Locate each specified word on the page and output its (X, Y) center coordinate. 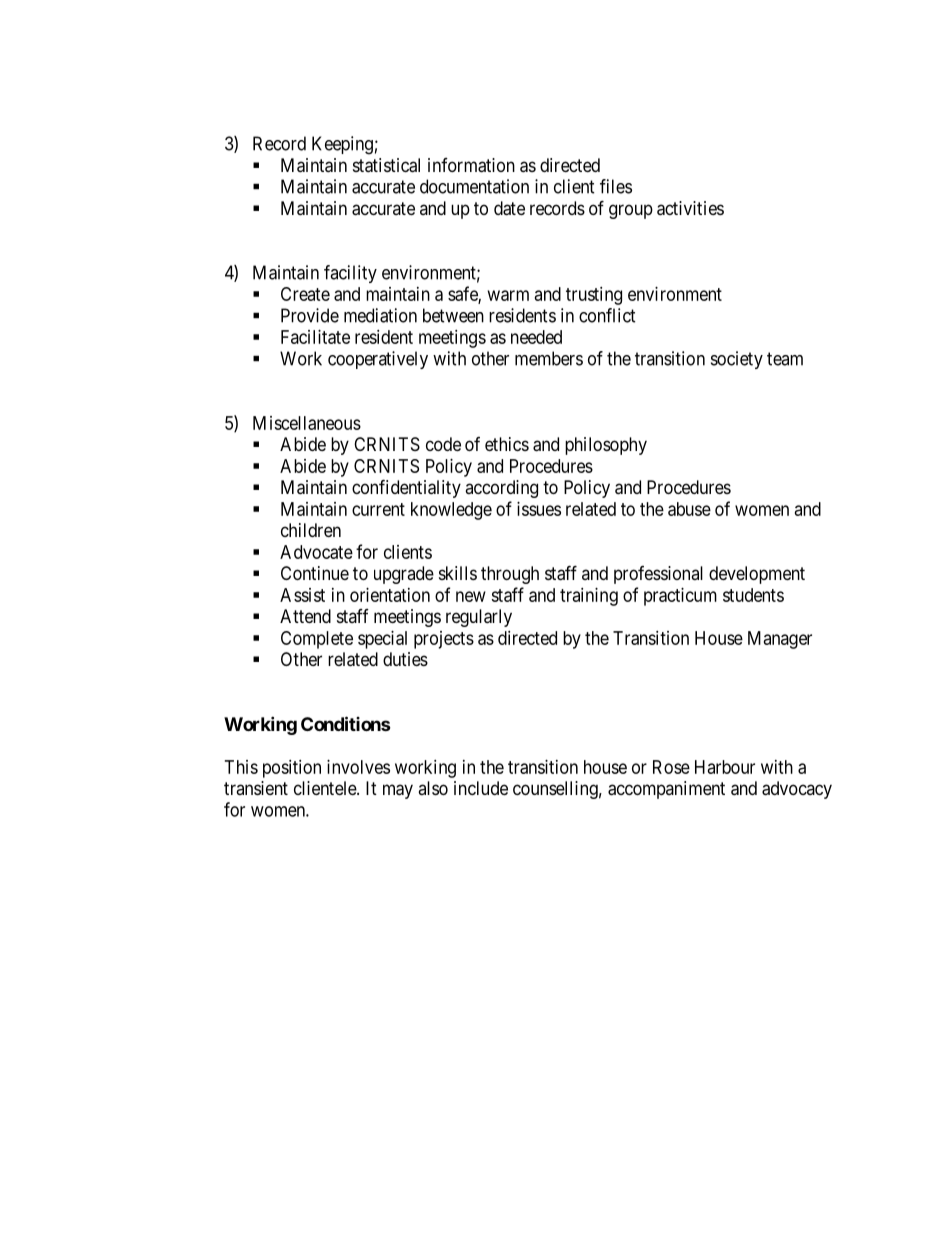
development (757, 575)
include (481, 788)
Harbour (725, 767)
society (737, 360)
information (471, 165)
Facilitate (315, 337)
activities (690, 208)
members (549, 358)
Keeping (342, 145)
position (292, 769)
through (510, 575)
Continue (315, 573)
